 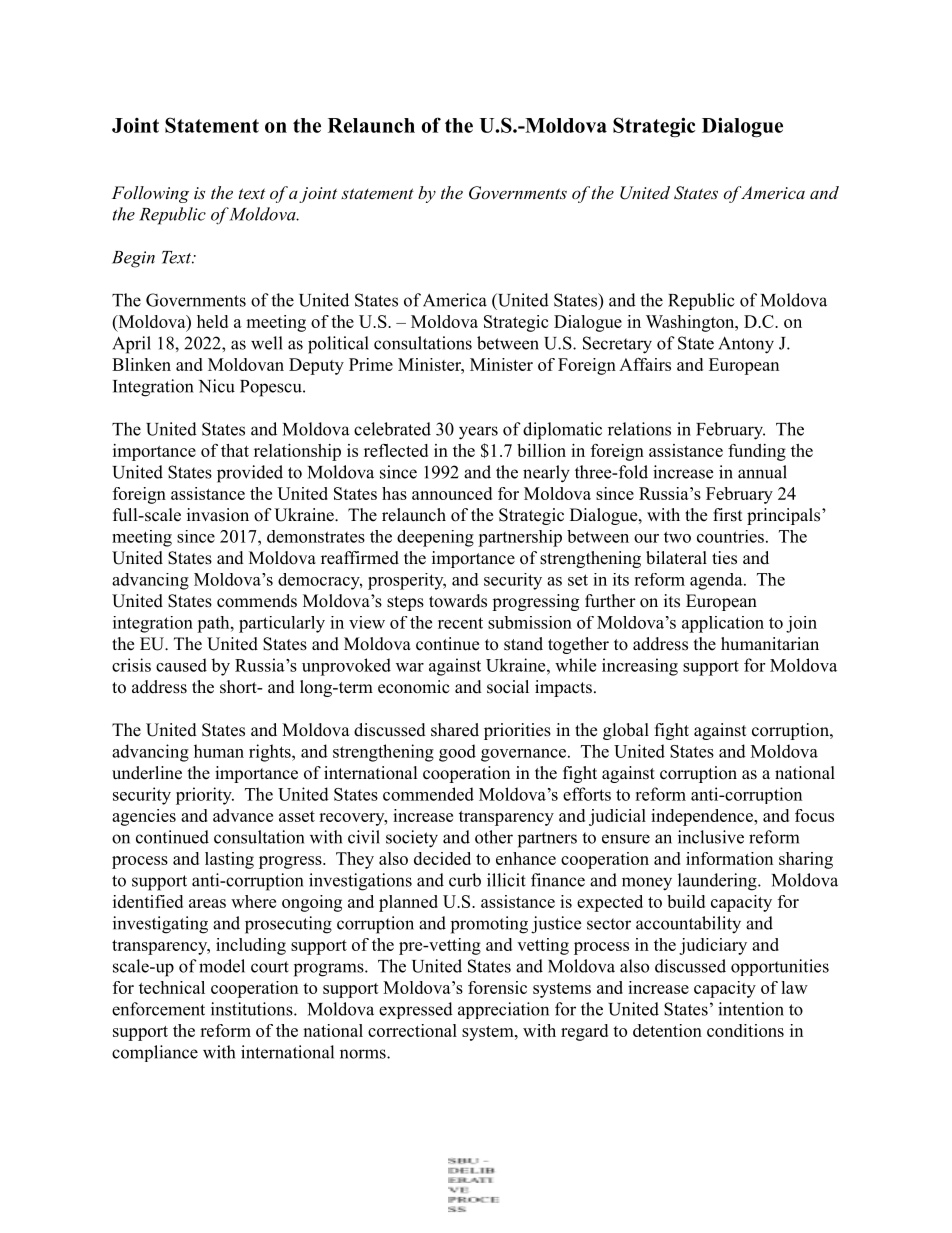 What do you see at coordinates (271, 753) in the document?
I see `rights` at bounding box center [271, 753].
